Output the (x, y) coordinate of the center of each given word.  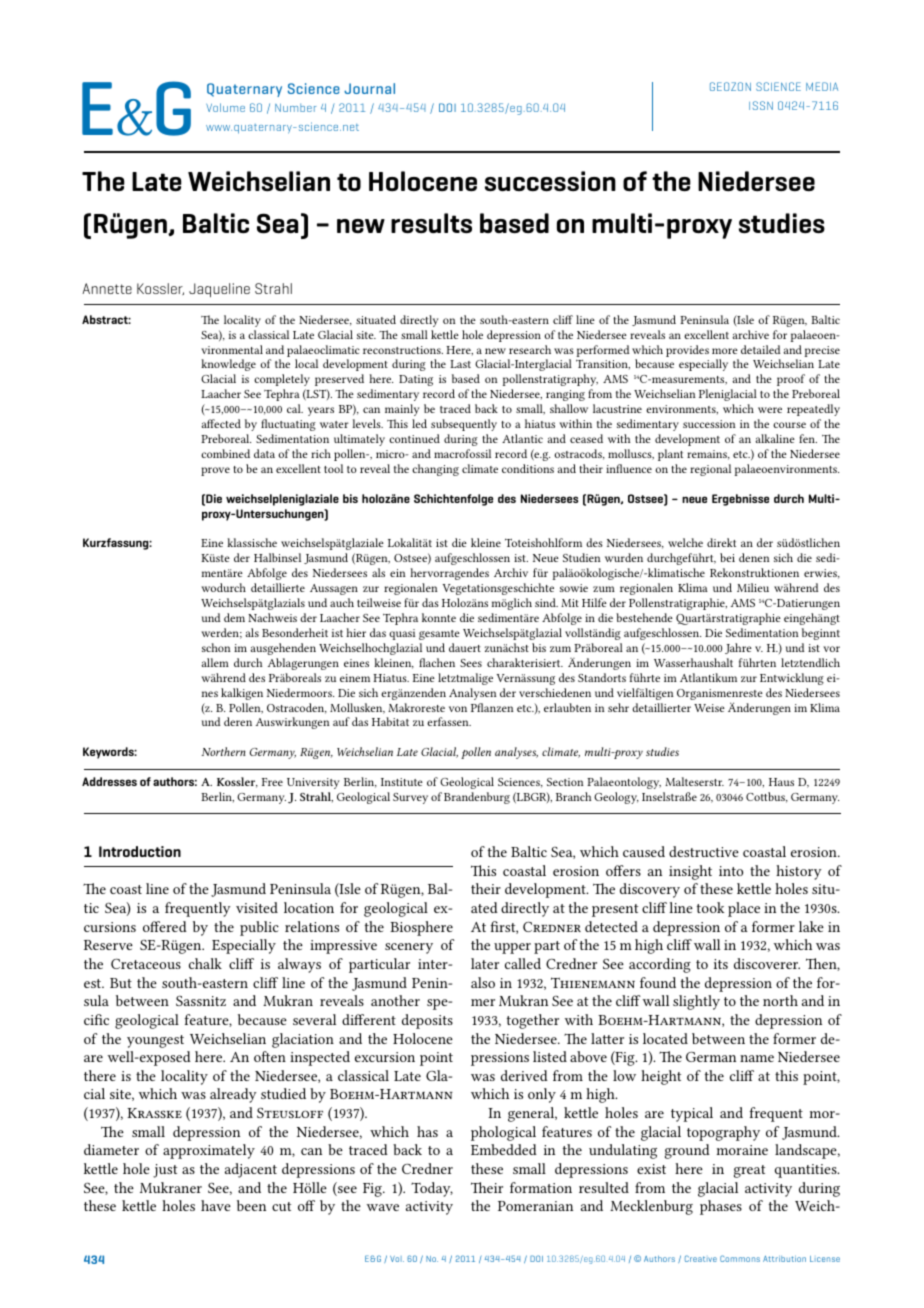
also (483, 982)
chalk (205, 963)
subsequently (464, 425)
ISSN (761, 105)
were (770, 410)
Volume (225, 107)
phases (721, 1207)
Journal (369, 88)
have (216, 1205)
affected (221, 423)
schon (216, 647)
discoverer (767, 963)
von (458, 709)
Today (432, 1189)
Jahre (738, 648)
